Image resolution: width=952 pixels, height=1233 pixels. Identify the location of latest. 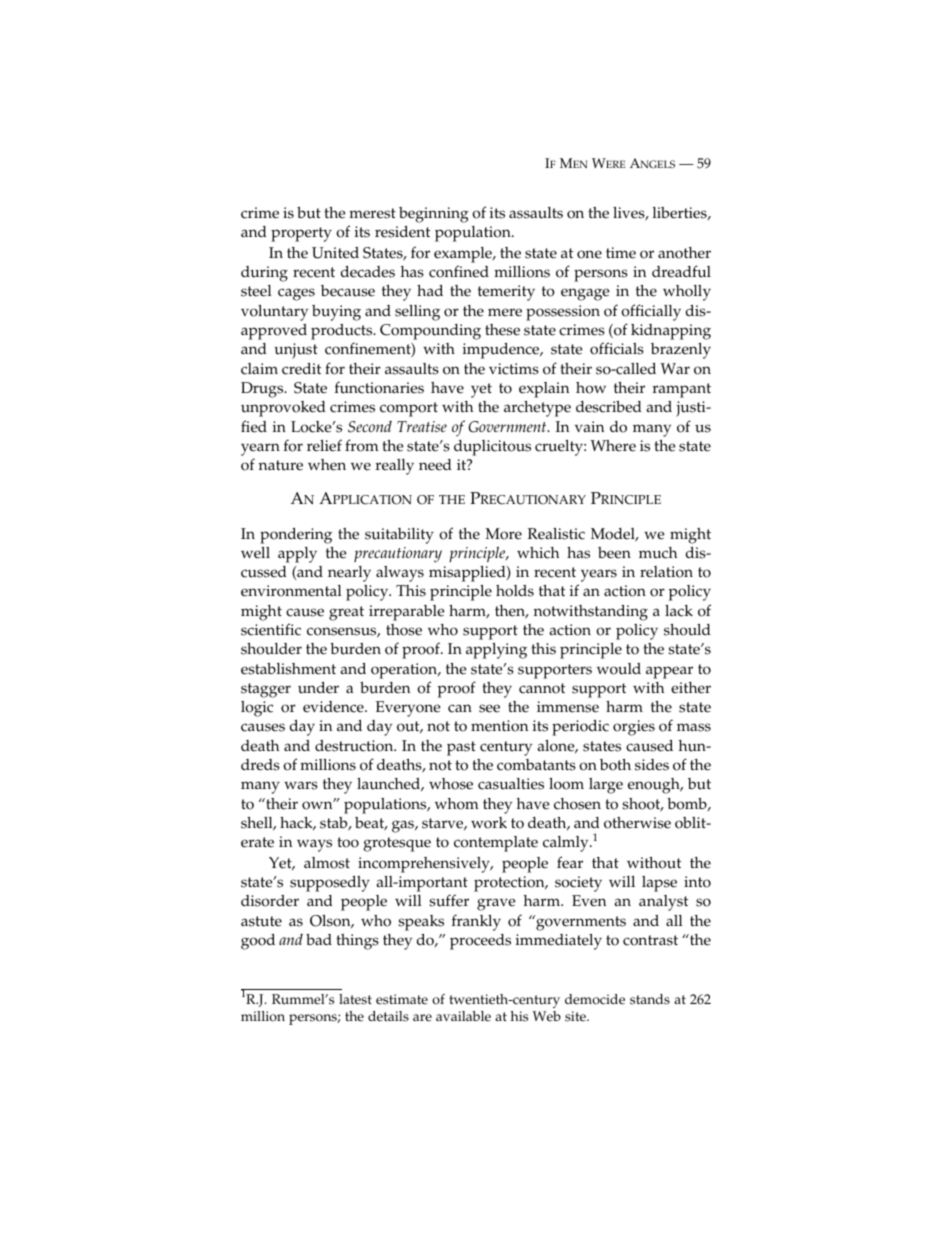
(355, 999).
